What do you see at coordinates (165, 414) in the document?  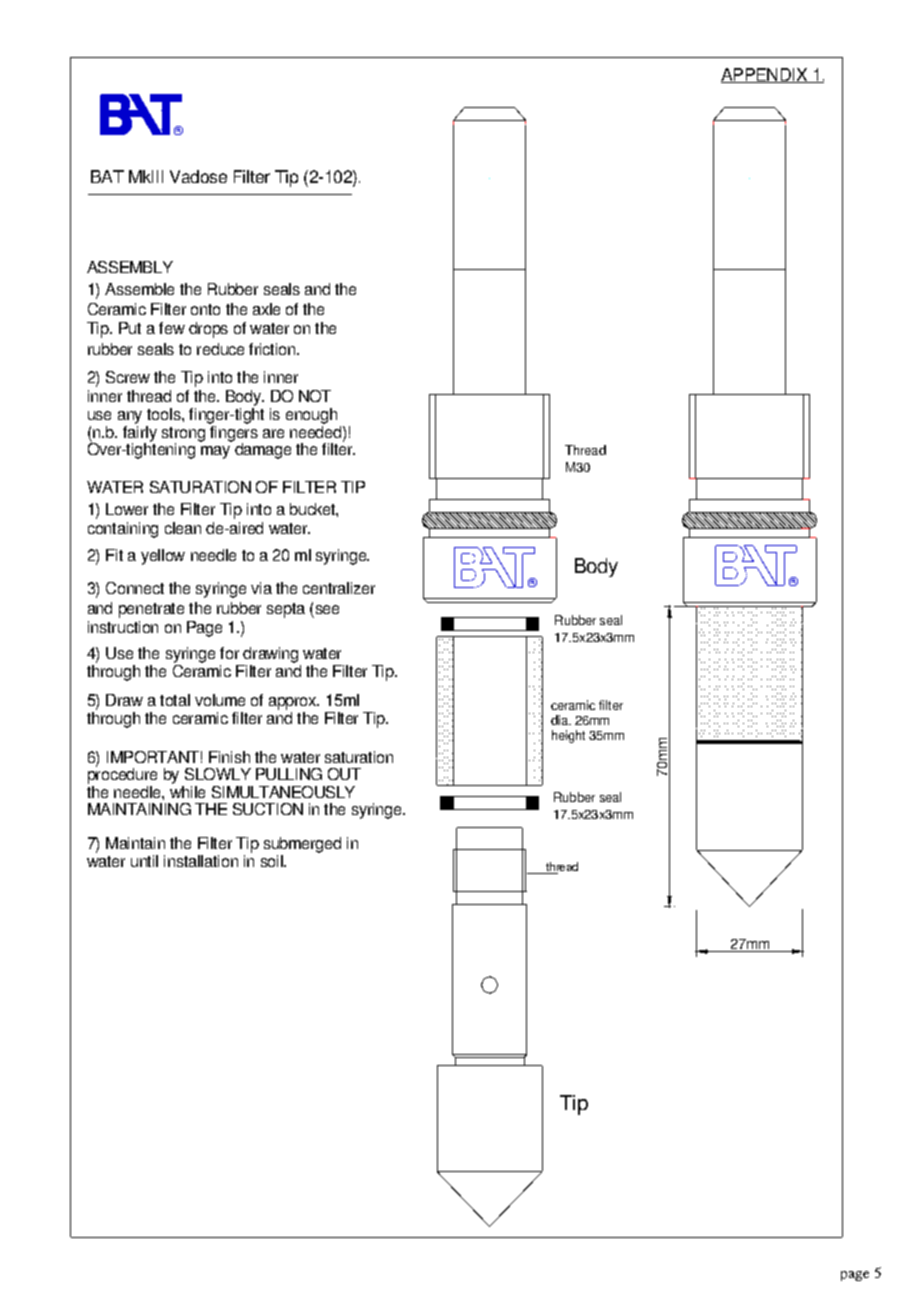 I see `tools` at bounding box center [165, 414].
